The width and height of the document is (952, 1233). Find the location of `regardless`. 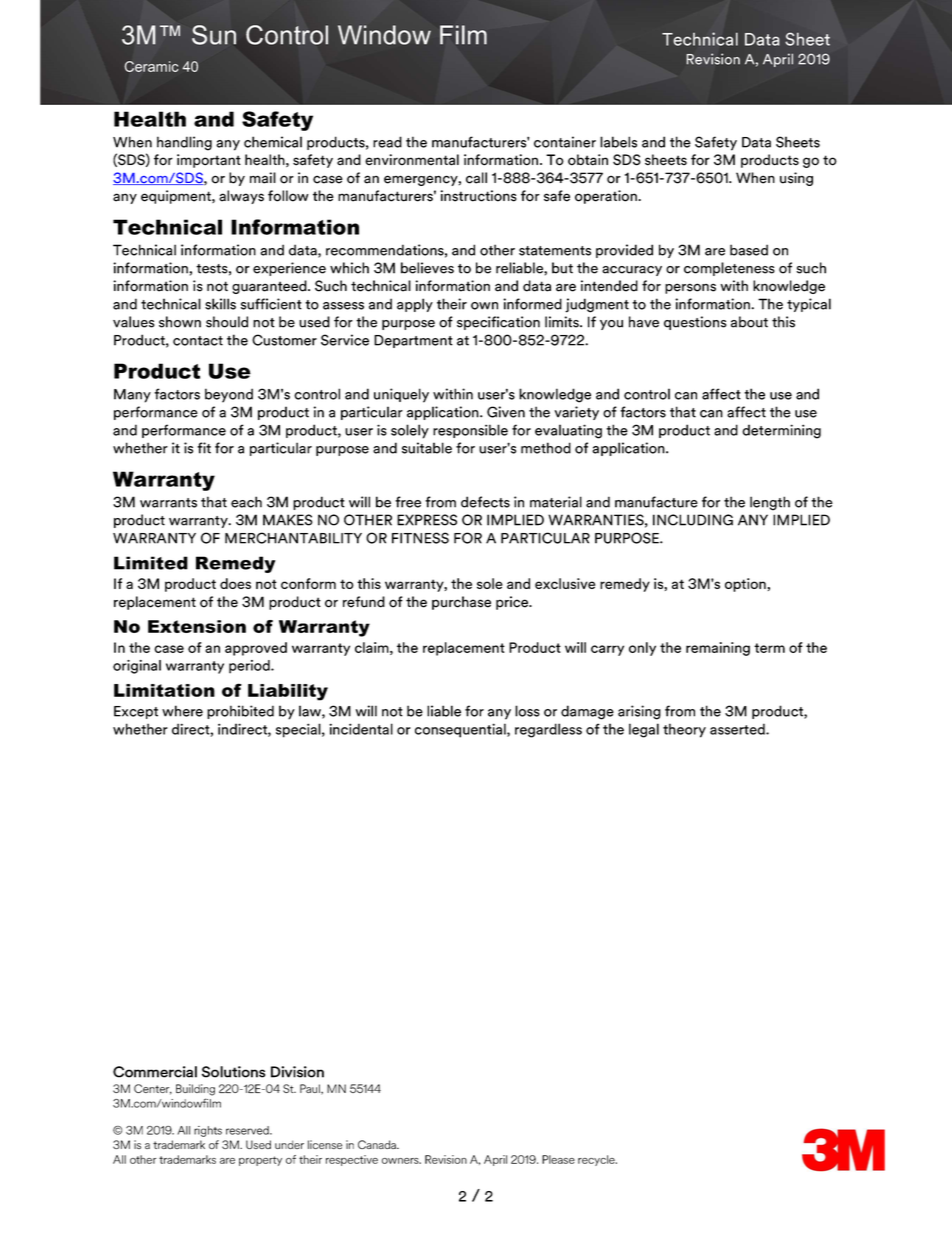

regardless is located at coordinates (548, 730).
